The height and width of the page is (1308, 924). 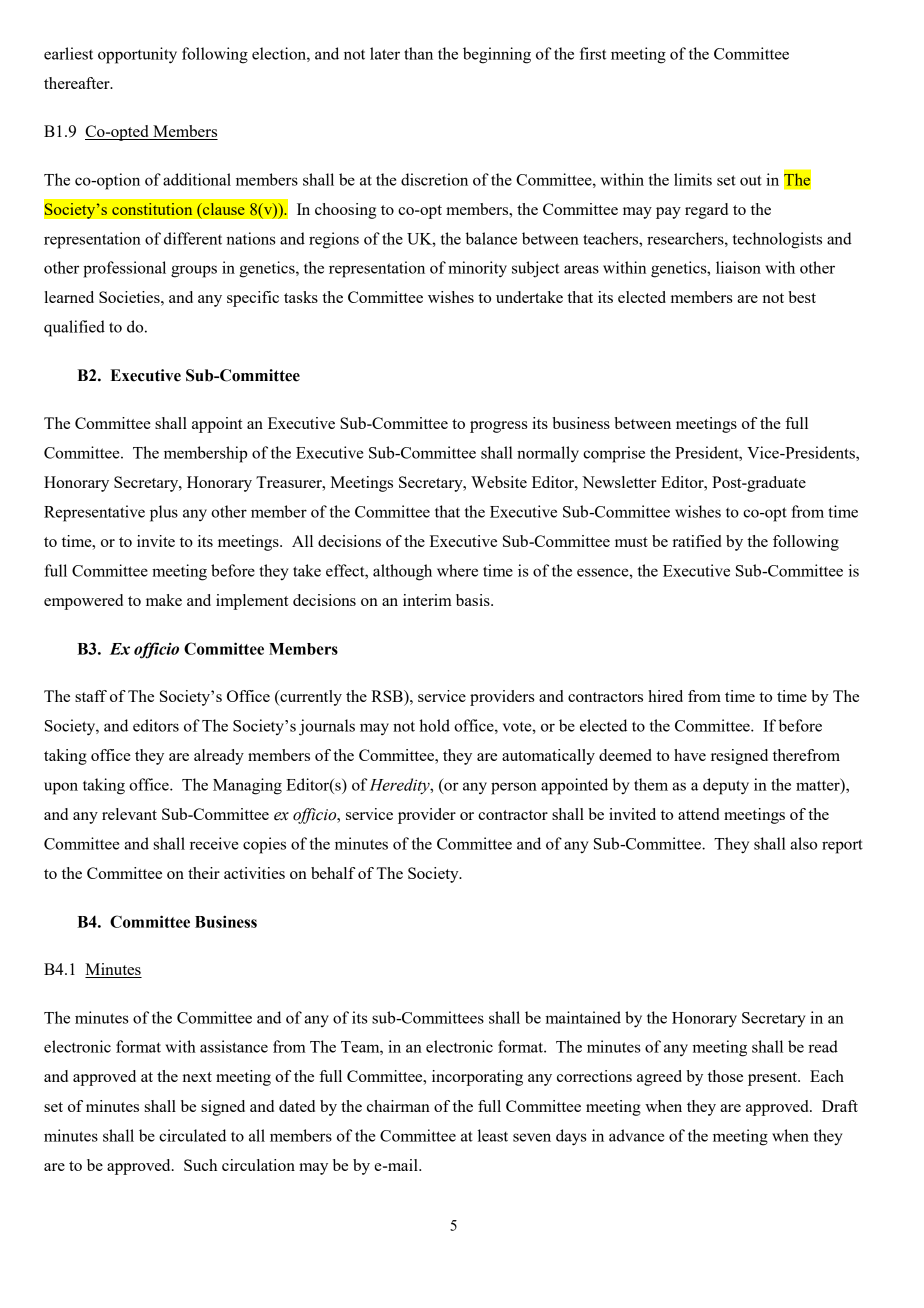 What do you see at coordinates (738, 267) in the page?
I see `liaison` at bounding box center [738, 267].
